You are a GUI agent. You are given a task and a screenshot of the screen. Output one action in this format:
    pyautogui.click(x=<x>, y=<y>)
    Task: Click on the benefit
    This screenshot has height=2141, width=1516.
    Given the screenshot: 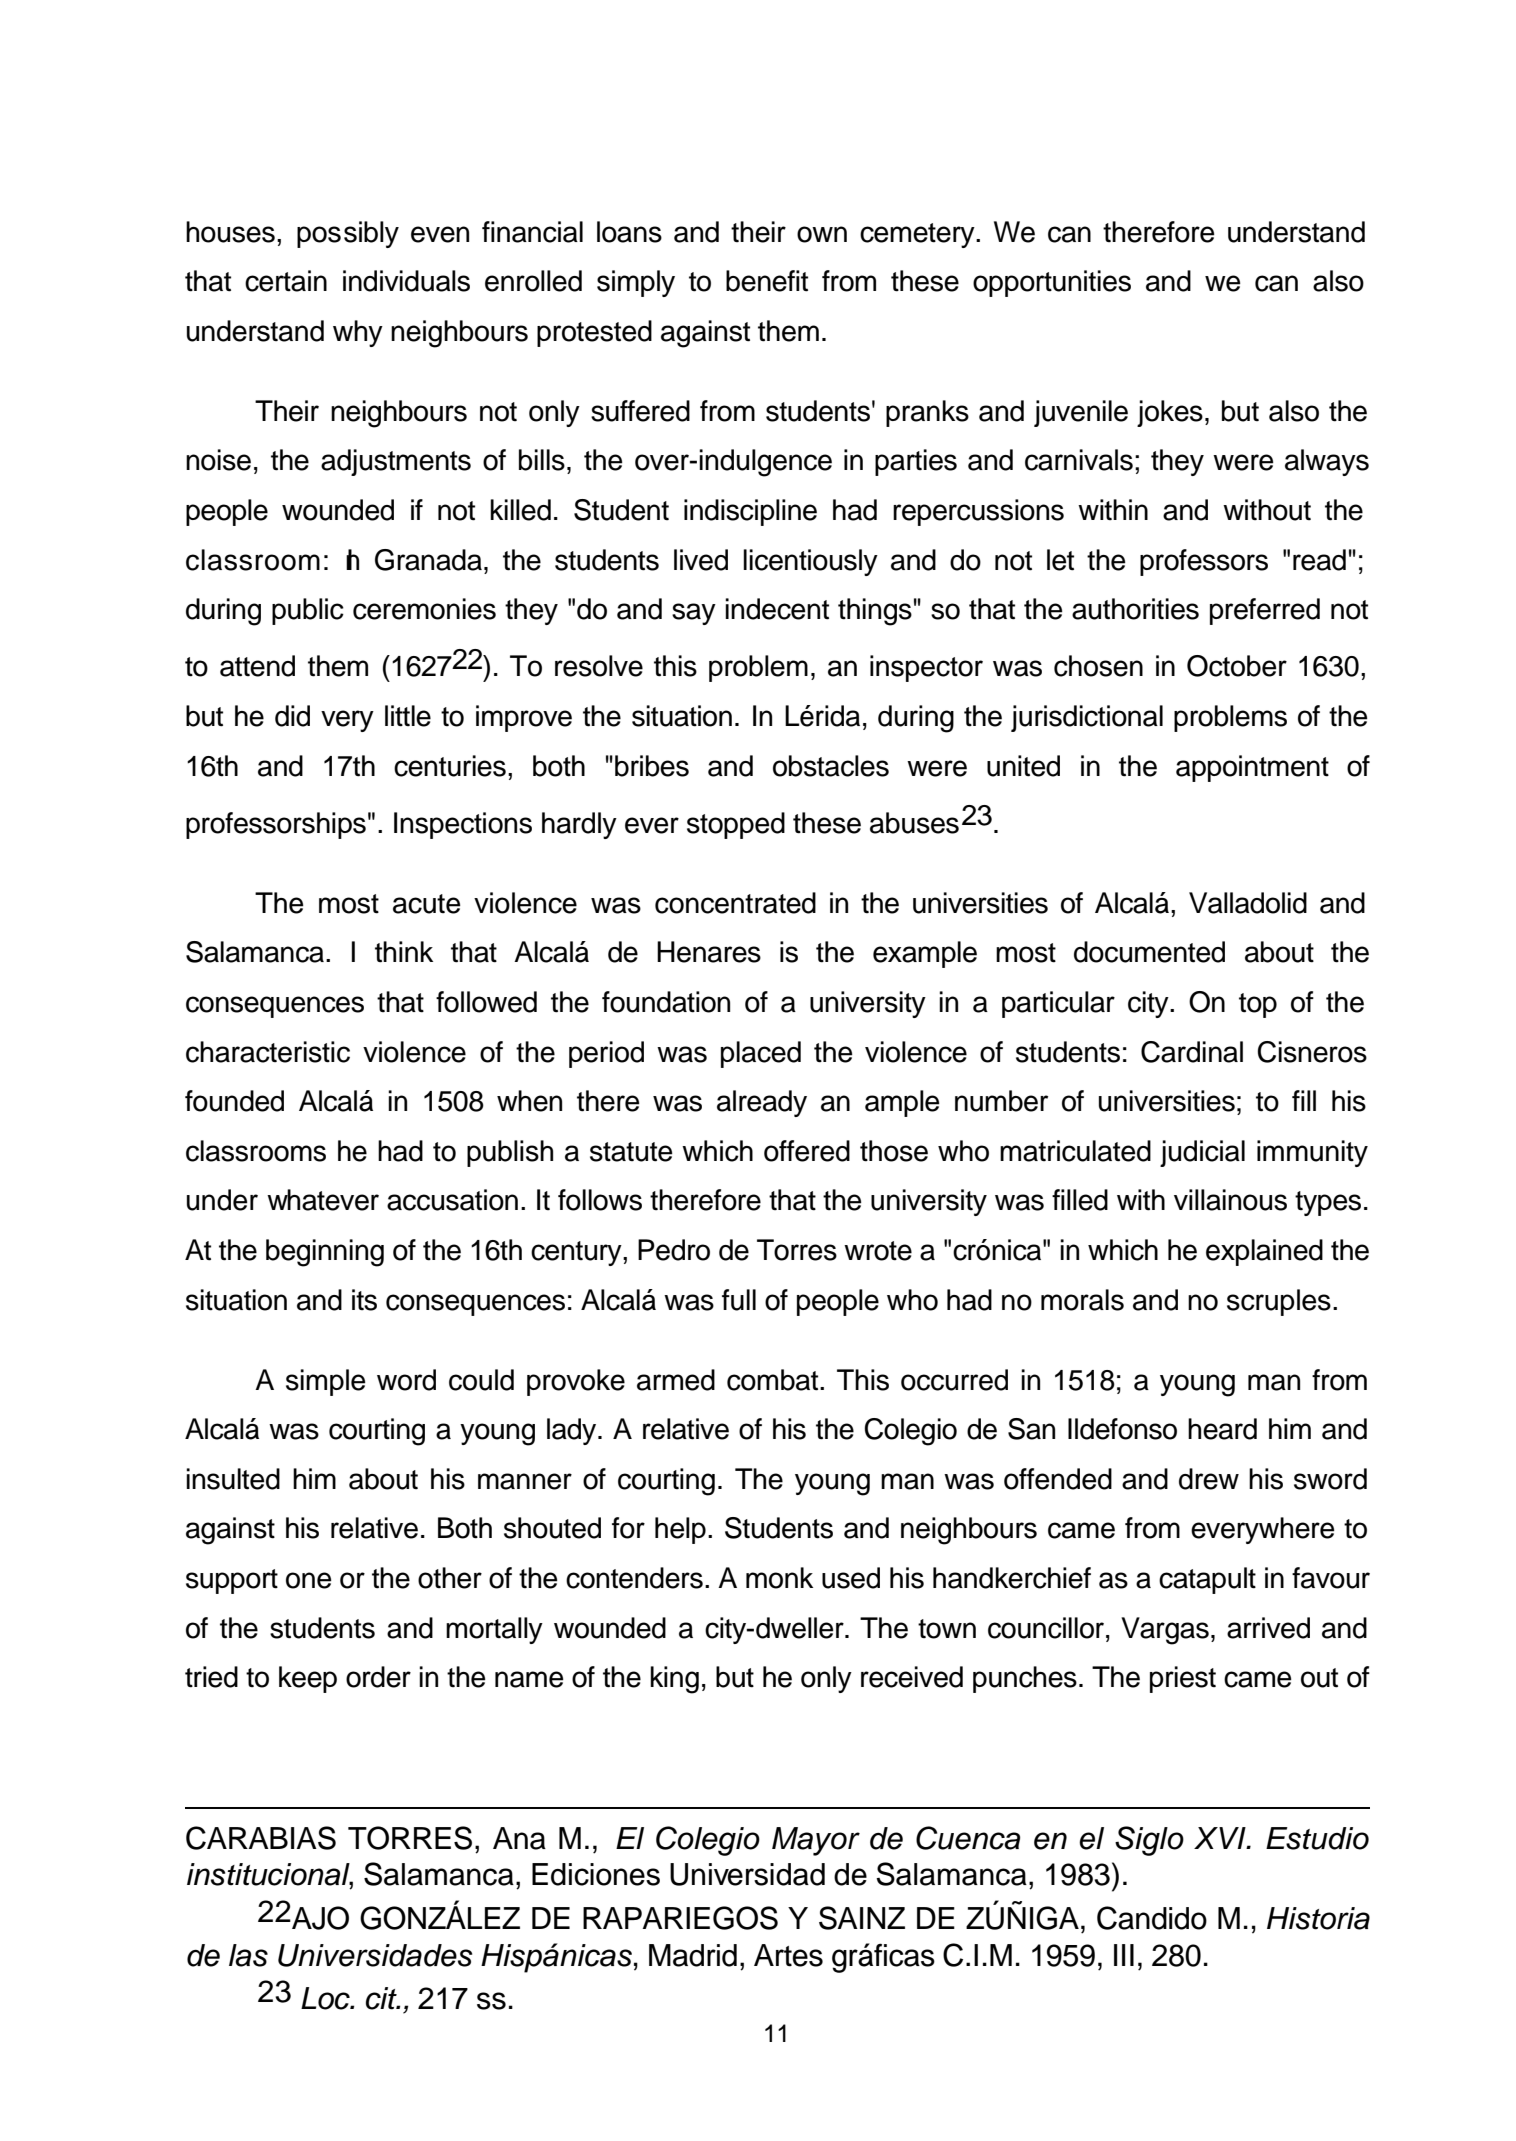 What is the action you would take?
    pyautogui.click(x=767, y=281)
